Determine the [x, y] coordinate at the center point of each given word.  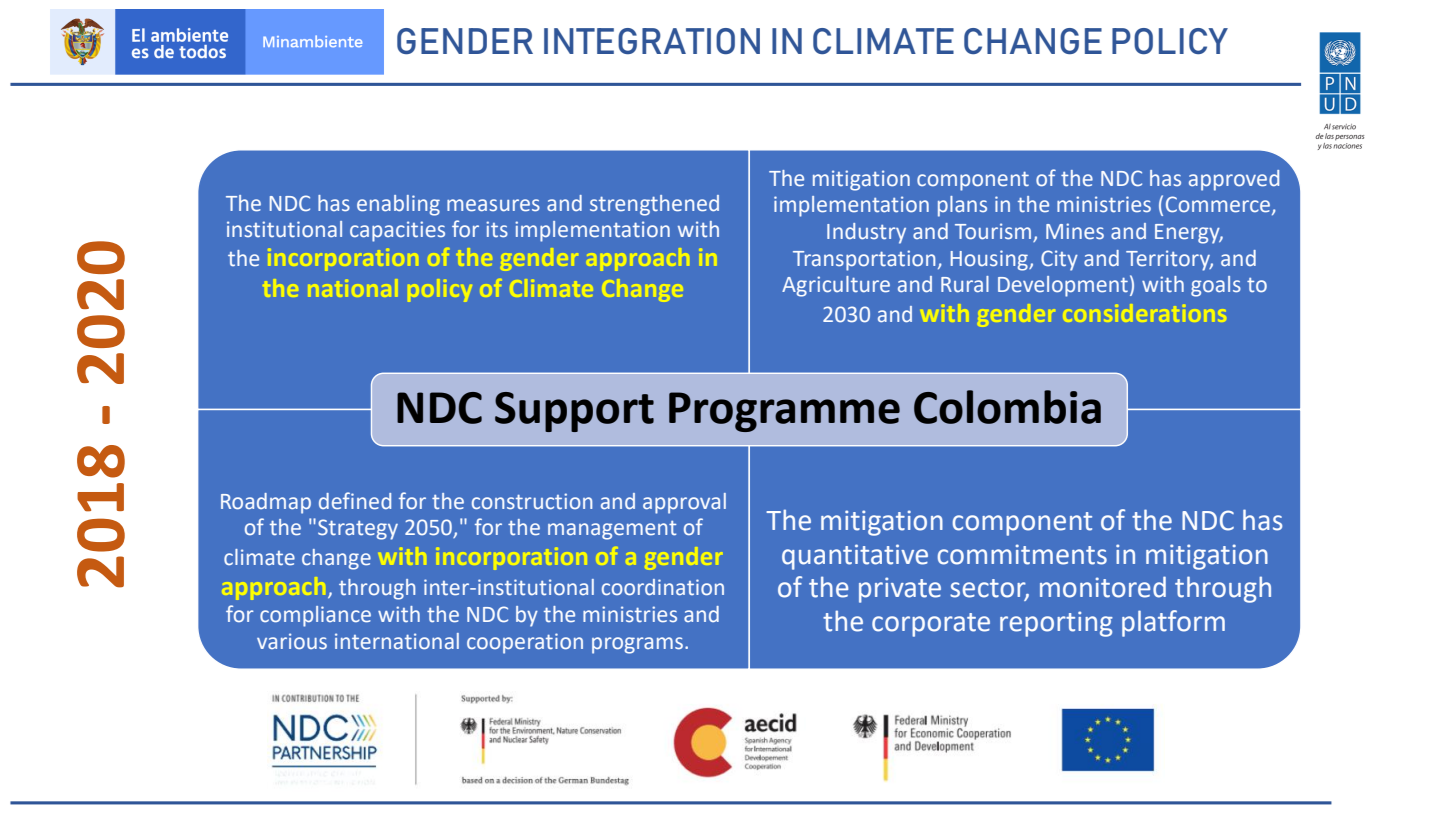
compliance [315, 616]
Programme [784, 412]
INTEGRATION [652, 41]
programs [637, 645]
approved [1234, 180]
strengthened [654, 205]
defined [355, 501]
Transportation [864, 260]
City [1059, 260]
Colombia [1007, 407]
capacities [397, 231]
